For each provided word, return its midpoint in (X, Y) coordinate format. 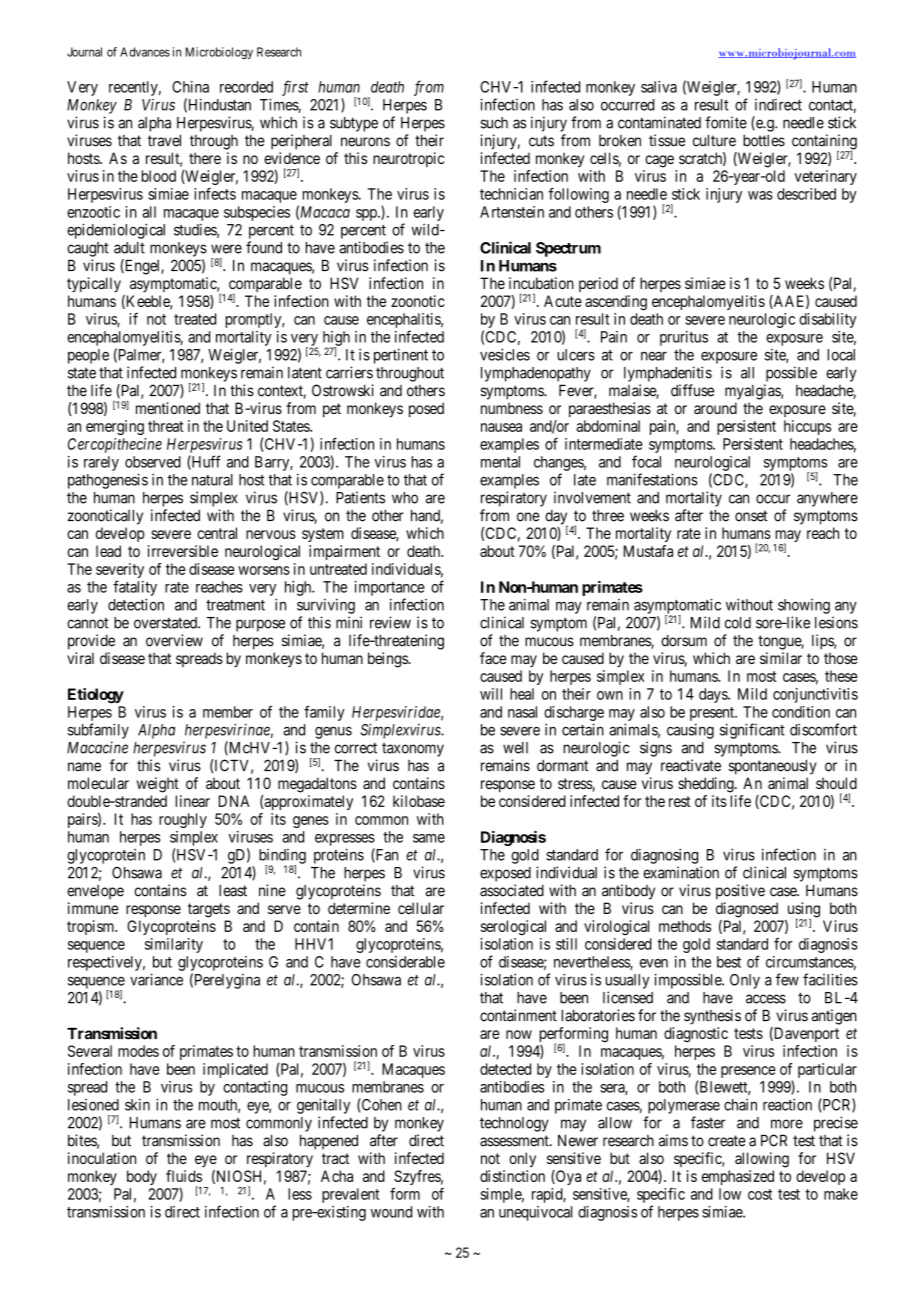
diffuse (692, 390)
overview (174, 640)
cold (738, 623)
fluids (184, 1176)
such (494, 123)
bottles (764, 141)
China (190, 87)
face (493, 658)
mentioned (168, 408)
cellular (421, 908)
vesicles (505, 354)
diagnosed (747, 910)
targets (209, 910)
